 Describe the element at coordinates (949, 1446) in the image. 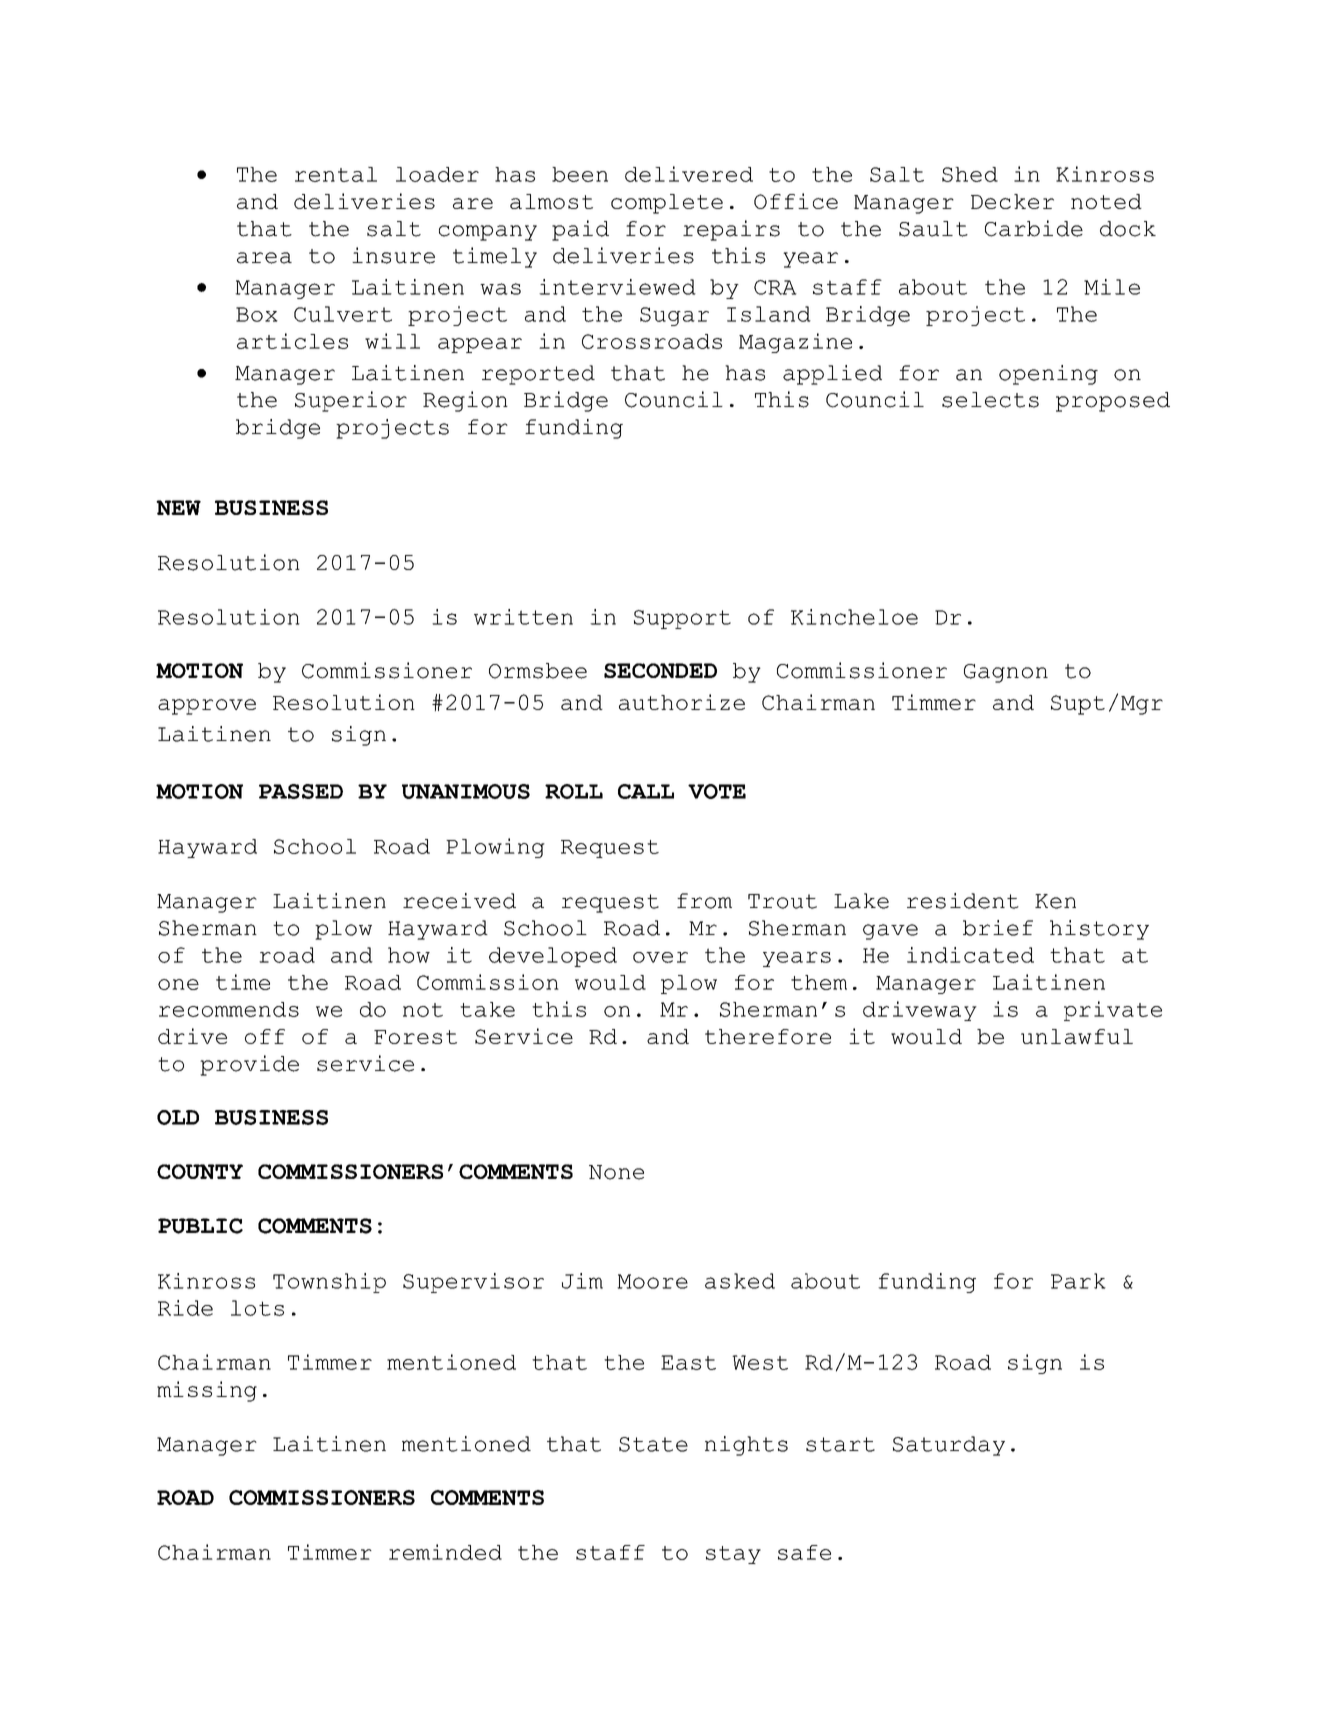

I see `Saturday` at that location.
